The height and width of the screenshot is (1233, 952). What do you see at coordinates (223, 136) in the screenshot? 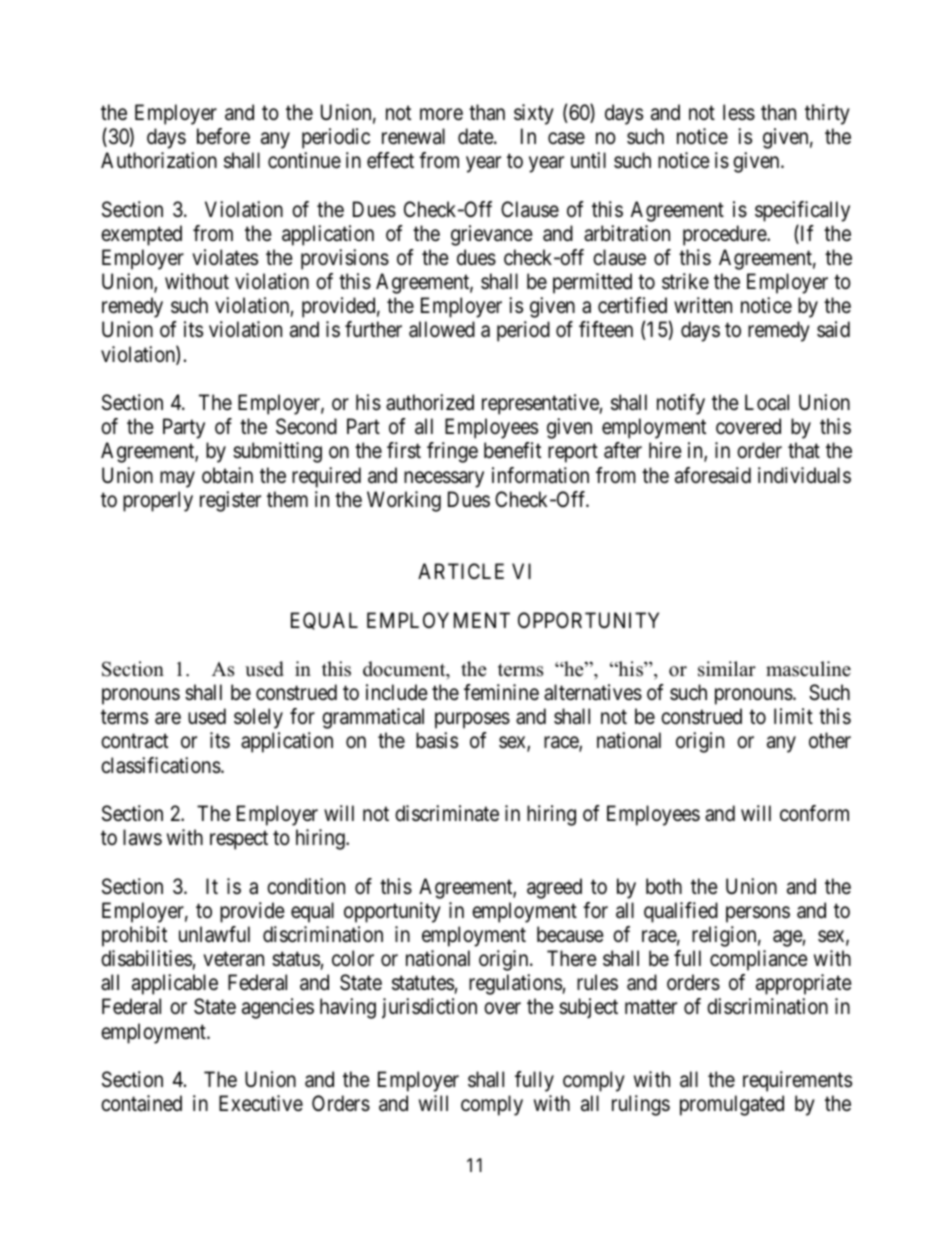
I see `before` at bounding box center [223, 136].
